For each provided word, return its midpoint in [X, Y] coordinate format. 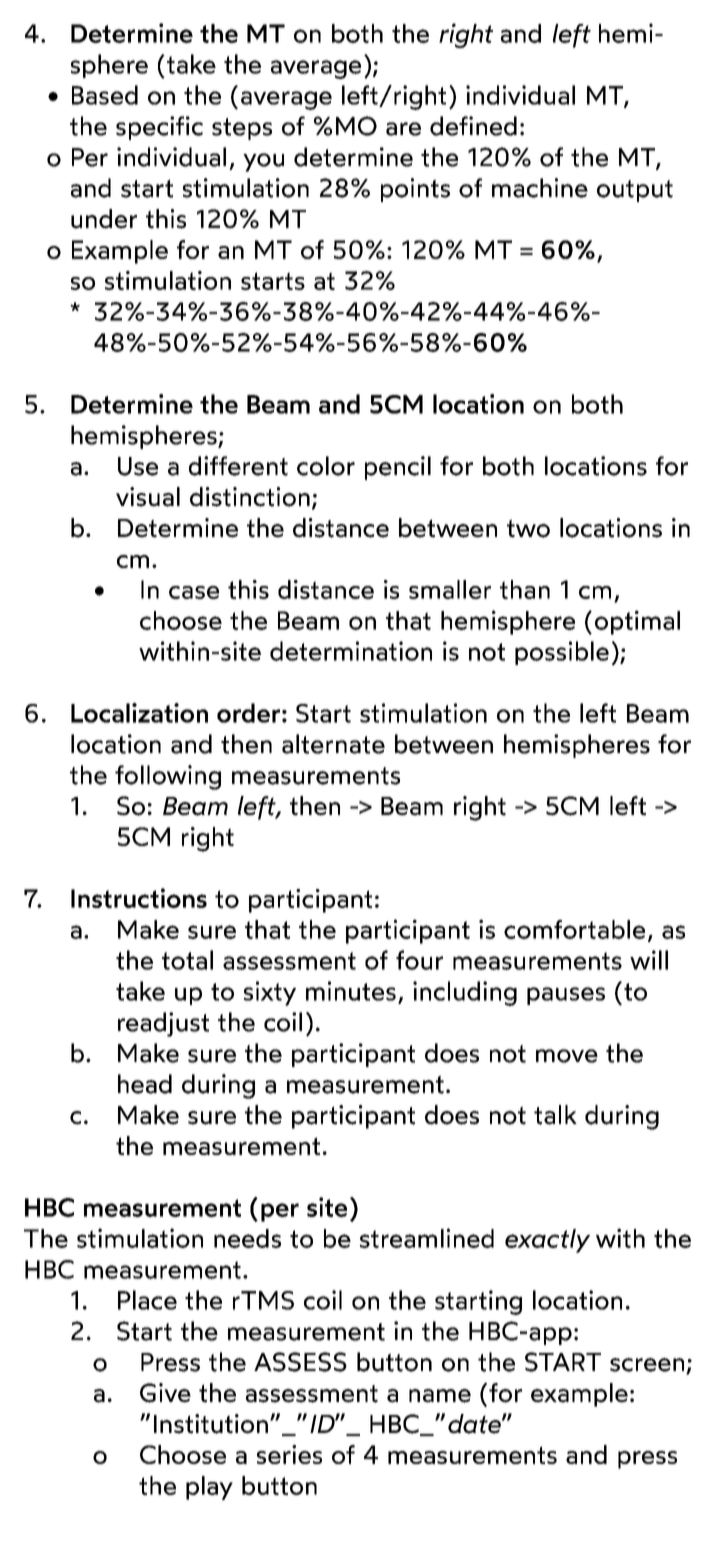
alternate [333, 744]
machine [540, 188]
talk [555, 1115]
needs [247, 1238]
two [528, 528]
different [238, 466]
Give [165, 1393]
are [403, 129]
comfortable [574, 929]
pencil [398, 468]
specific [159, 128]
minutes [351, 991]
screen [648, 1366]
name [440, 1396]
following [168, 777]
